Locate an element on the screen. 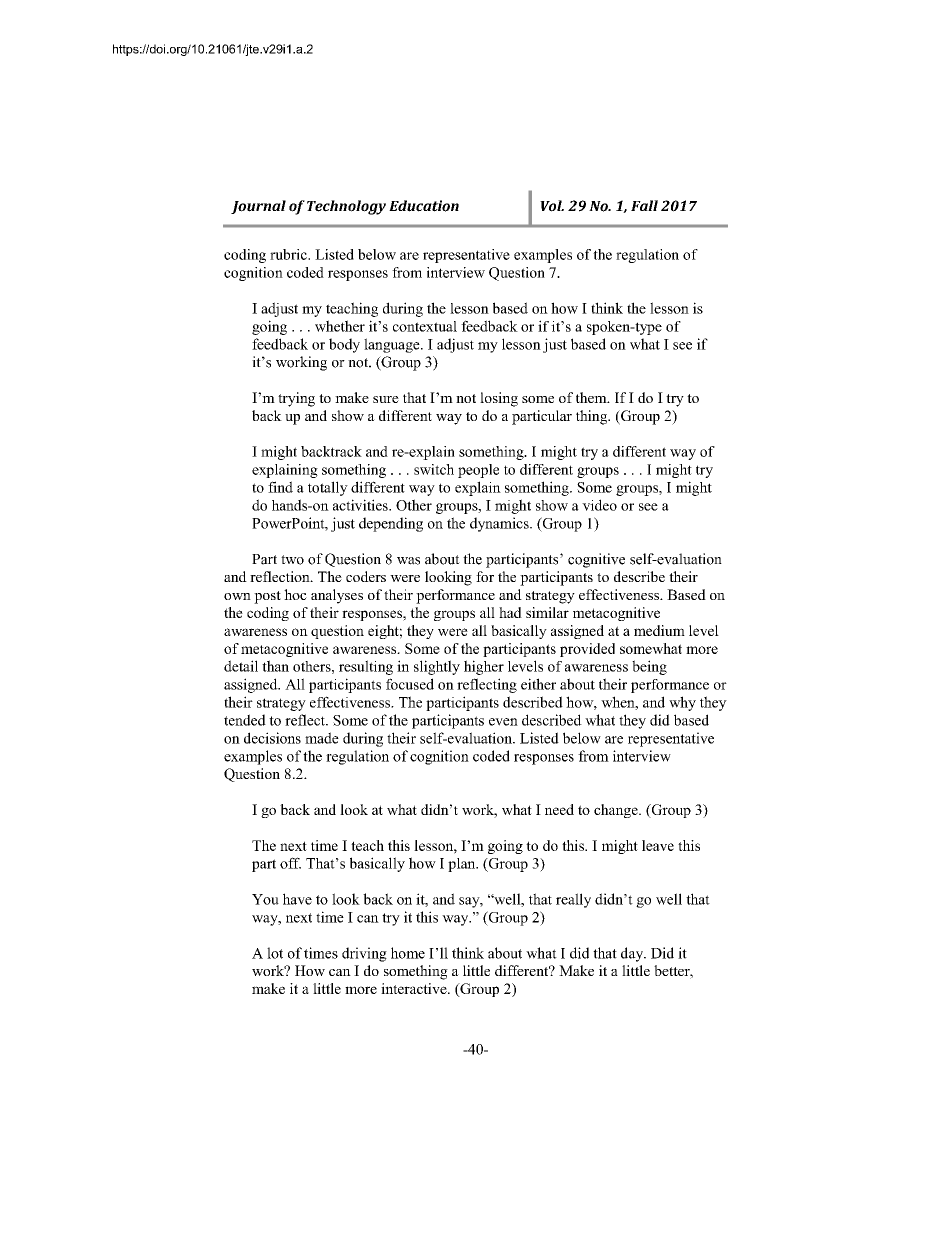 Image resolution: width=952 pixels, height=1233 pixels. lot is located at coordinates (275, 953).
